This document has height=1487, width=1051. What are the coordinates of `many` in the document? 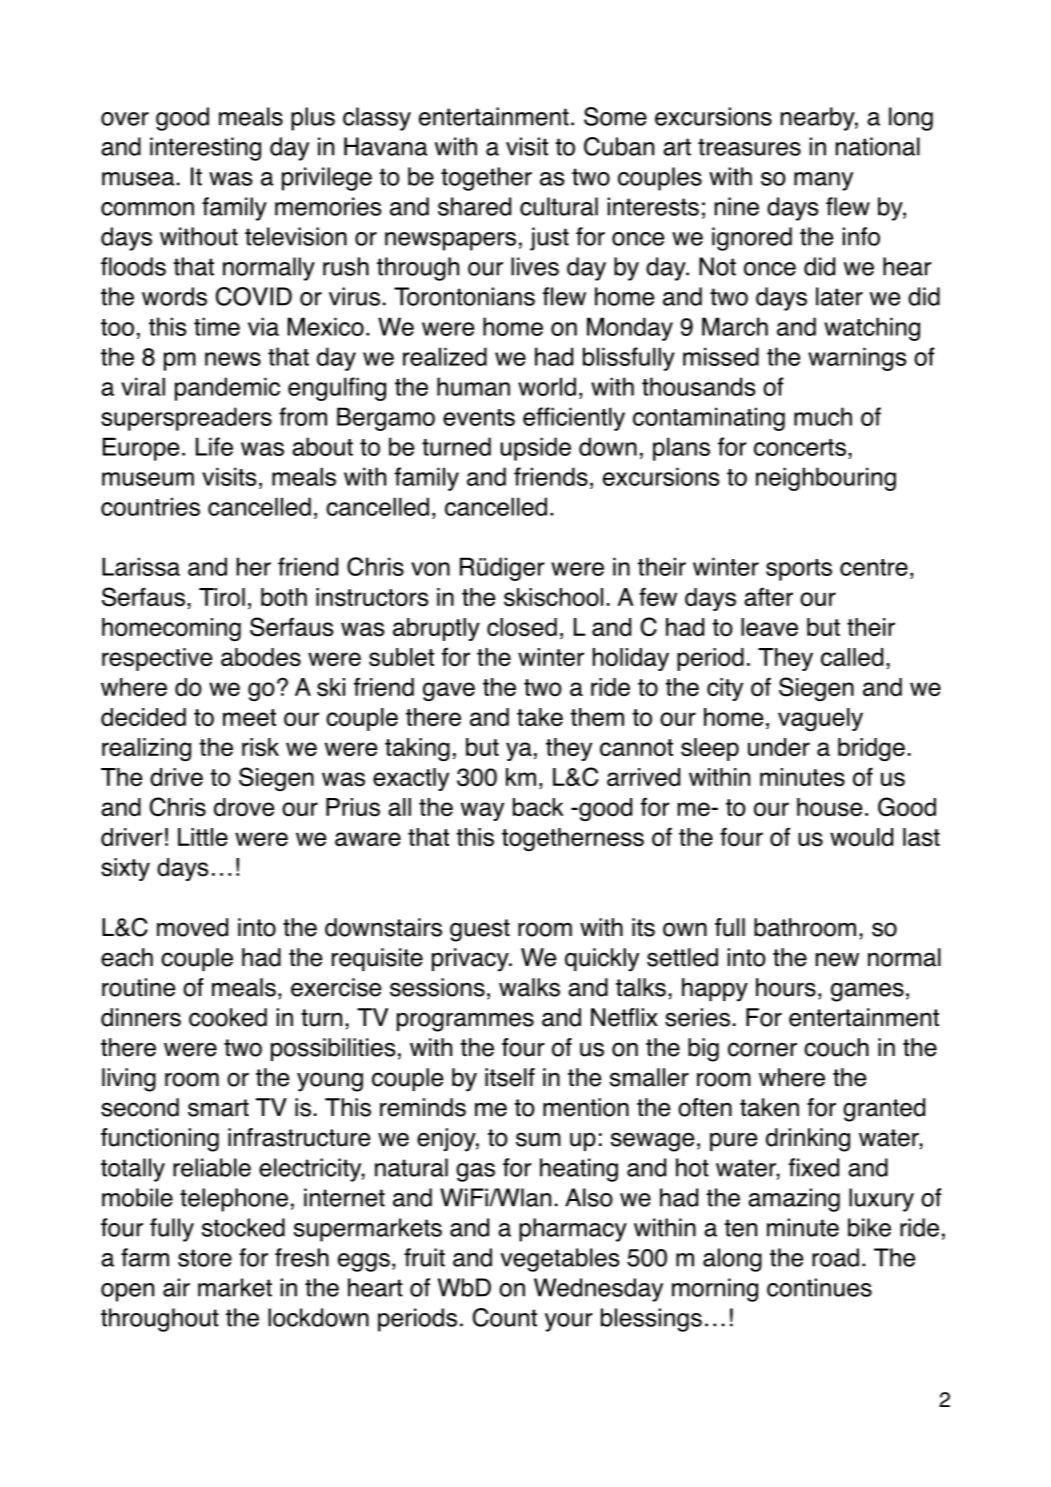 It's located at (823, 181).
